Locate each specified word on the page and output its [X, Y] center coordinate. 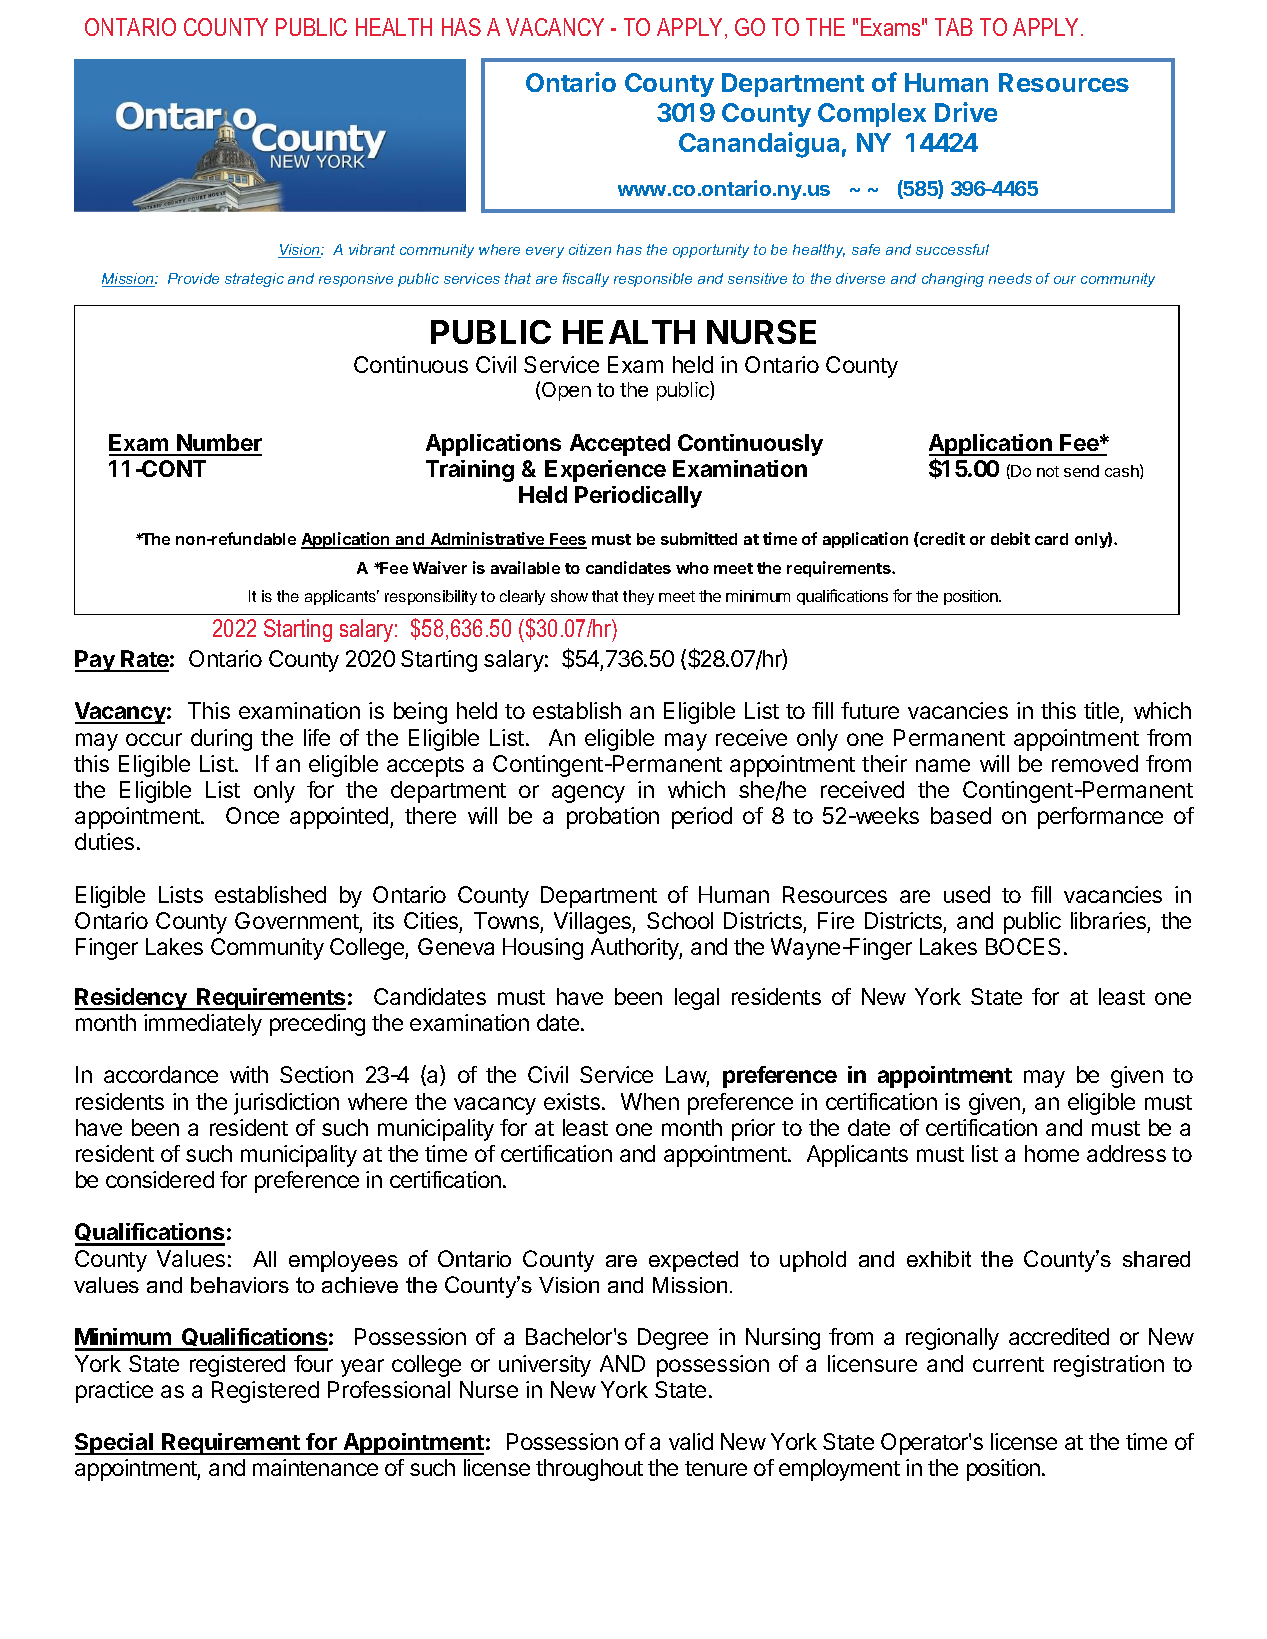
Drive [966, 112]
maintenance [315, 1467]
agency [588, 794]
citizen [590, 249]
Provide [193, 278]
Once [252, 815]
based [961, 815]
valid [691, 1441]
